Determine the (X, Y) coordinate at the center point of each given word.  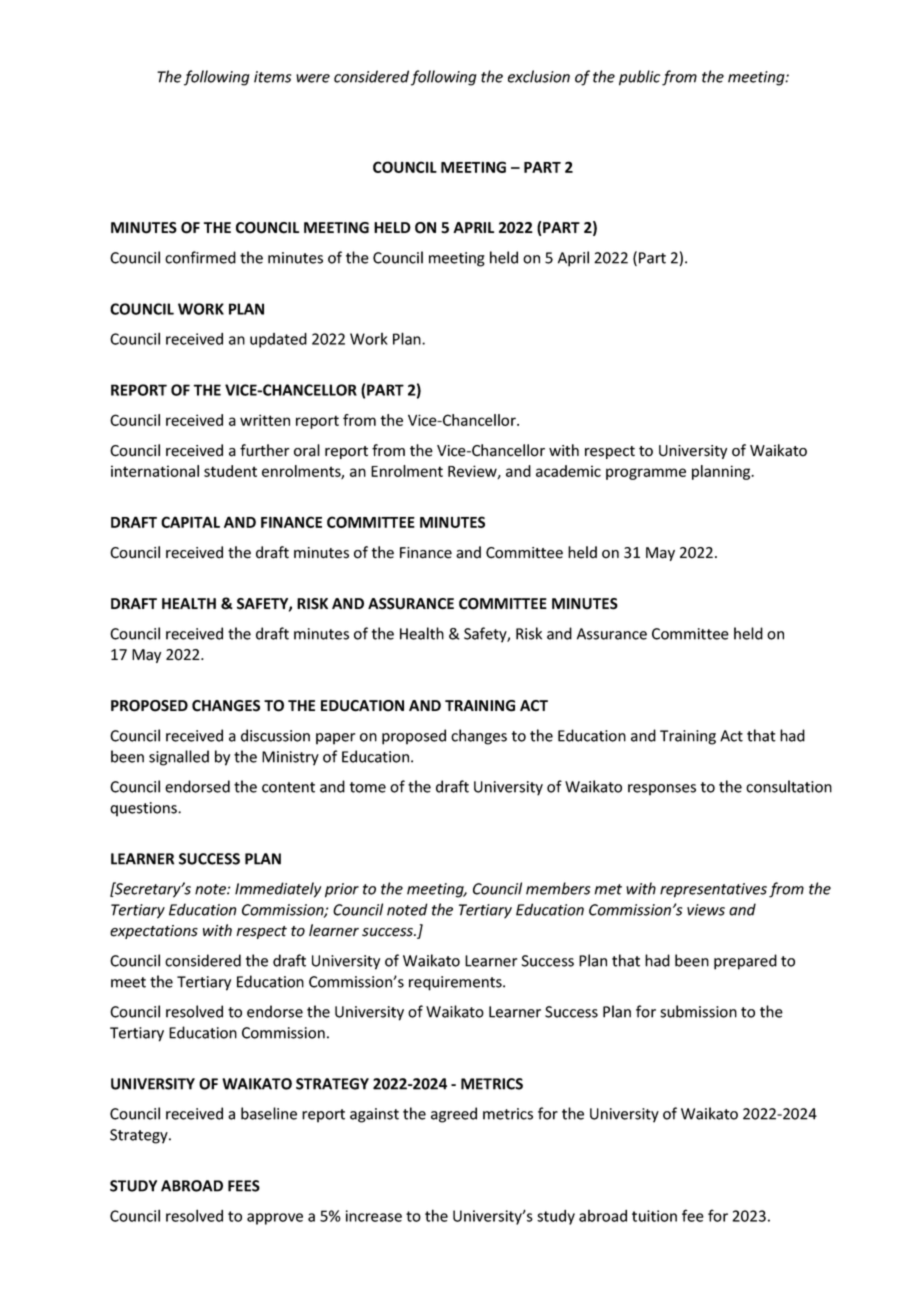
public (639, 78)
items (272, 77)
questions (144, 809)
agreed (454, 1115)
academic (568, 471)
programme (646, 474)
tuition (654, 1216)
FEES (244, 1186)
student (230, 471)
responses (662, 790)
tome (368, 787)
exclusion (539, 76)
